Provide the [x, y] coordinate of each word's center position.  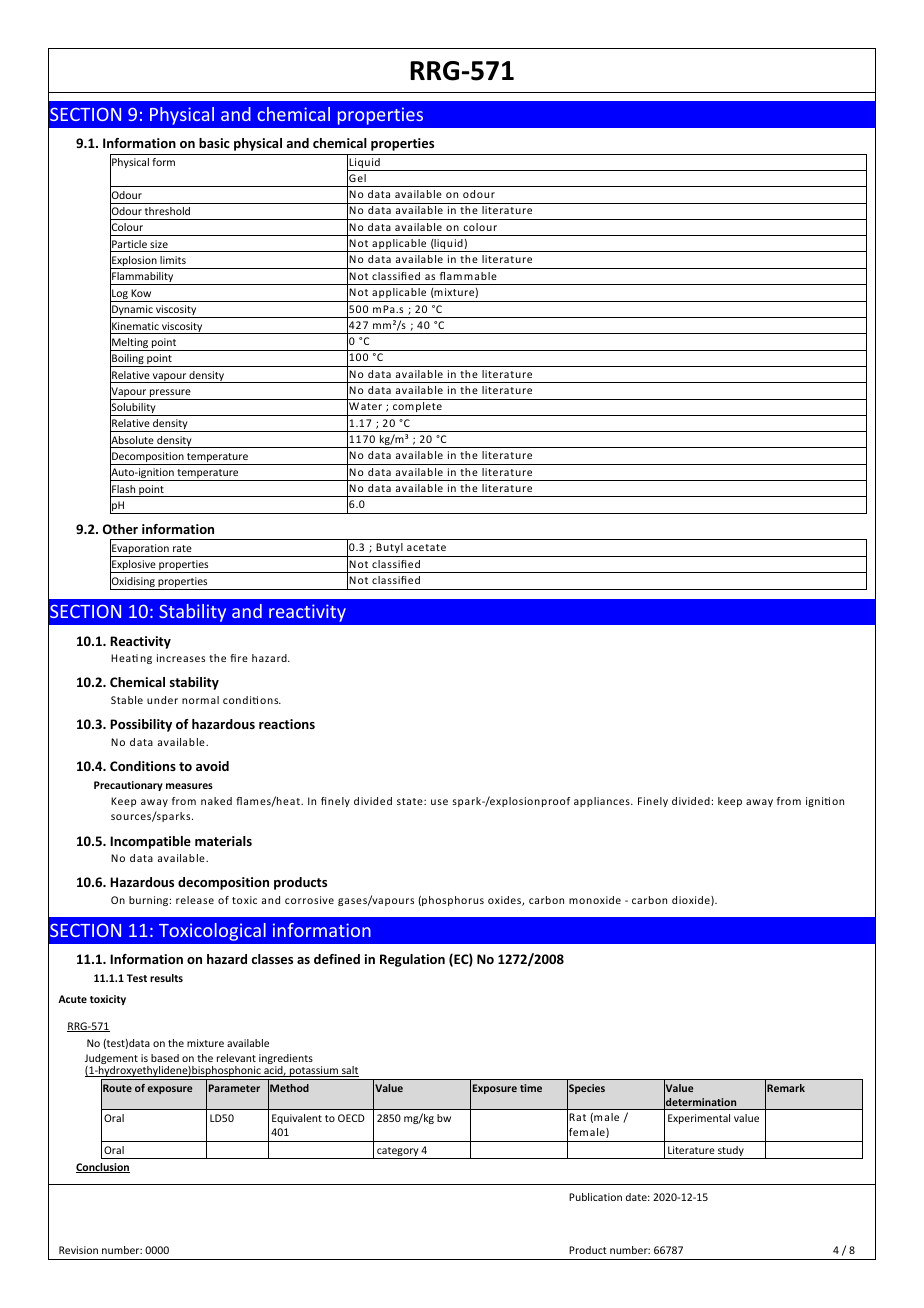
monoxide [595, 900]
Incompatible [150, 842]
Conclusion [103, 1168]
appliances [603, 802]
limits [173, 260]
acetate [426, 547]
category [398, 1153]
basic [214, 143]
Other [120, 529]
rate [182, 548]
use [439, 802]
